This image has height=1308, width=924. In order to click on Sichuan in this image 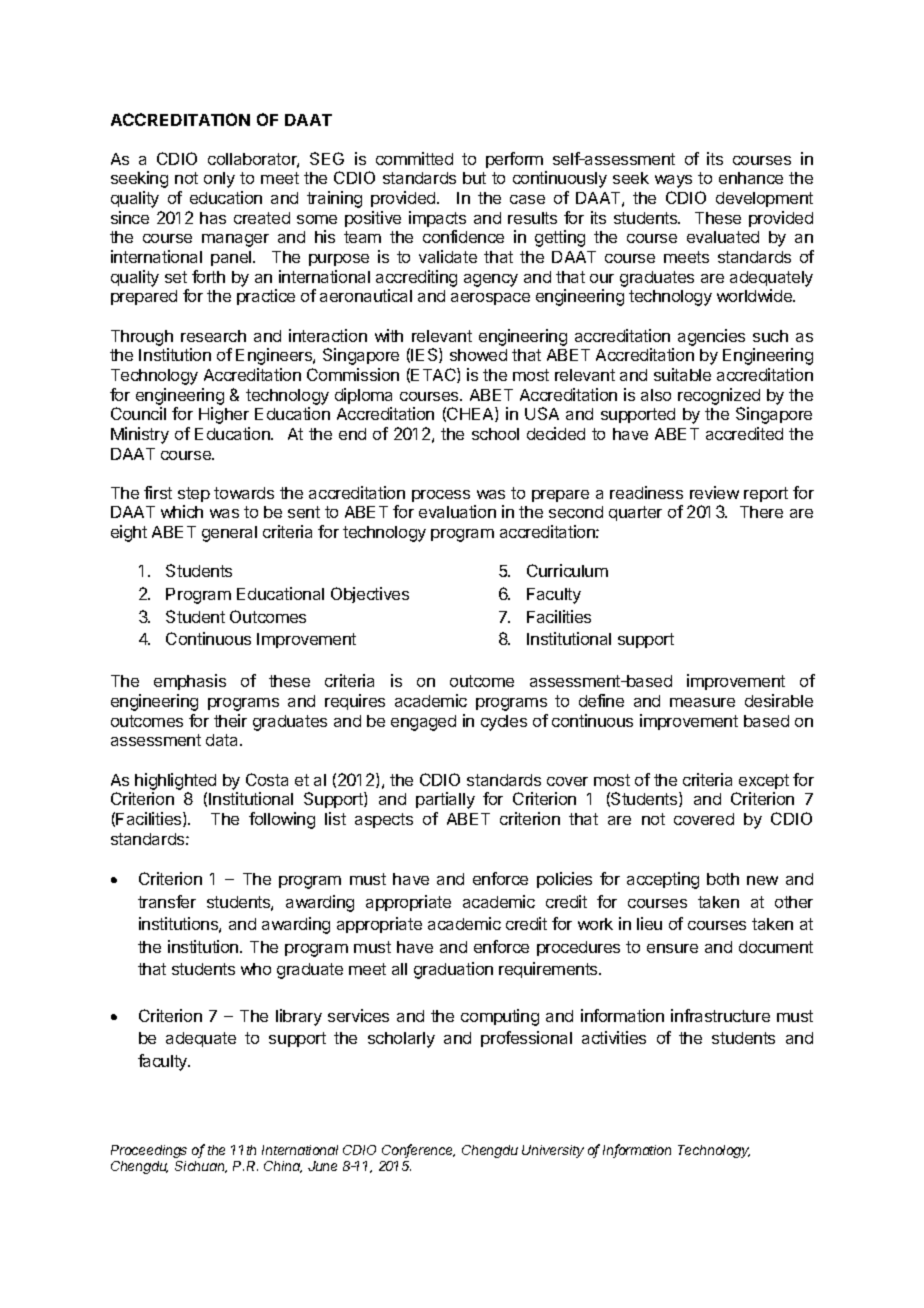, I will do `click(201, 1167)`.
